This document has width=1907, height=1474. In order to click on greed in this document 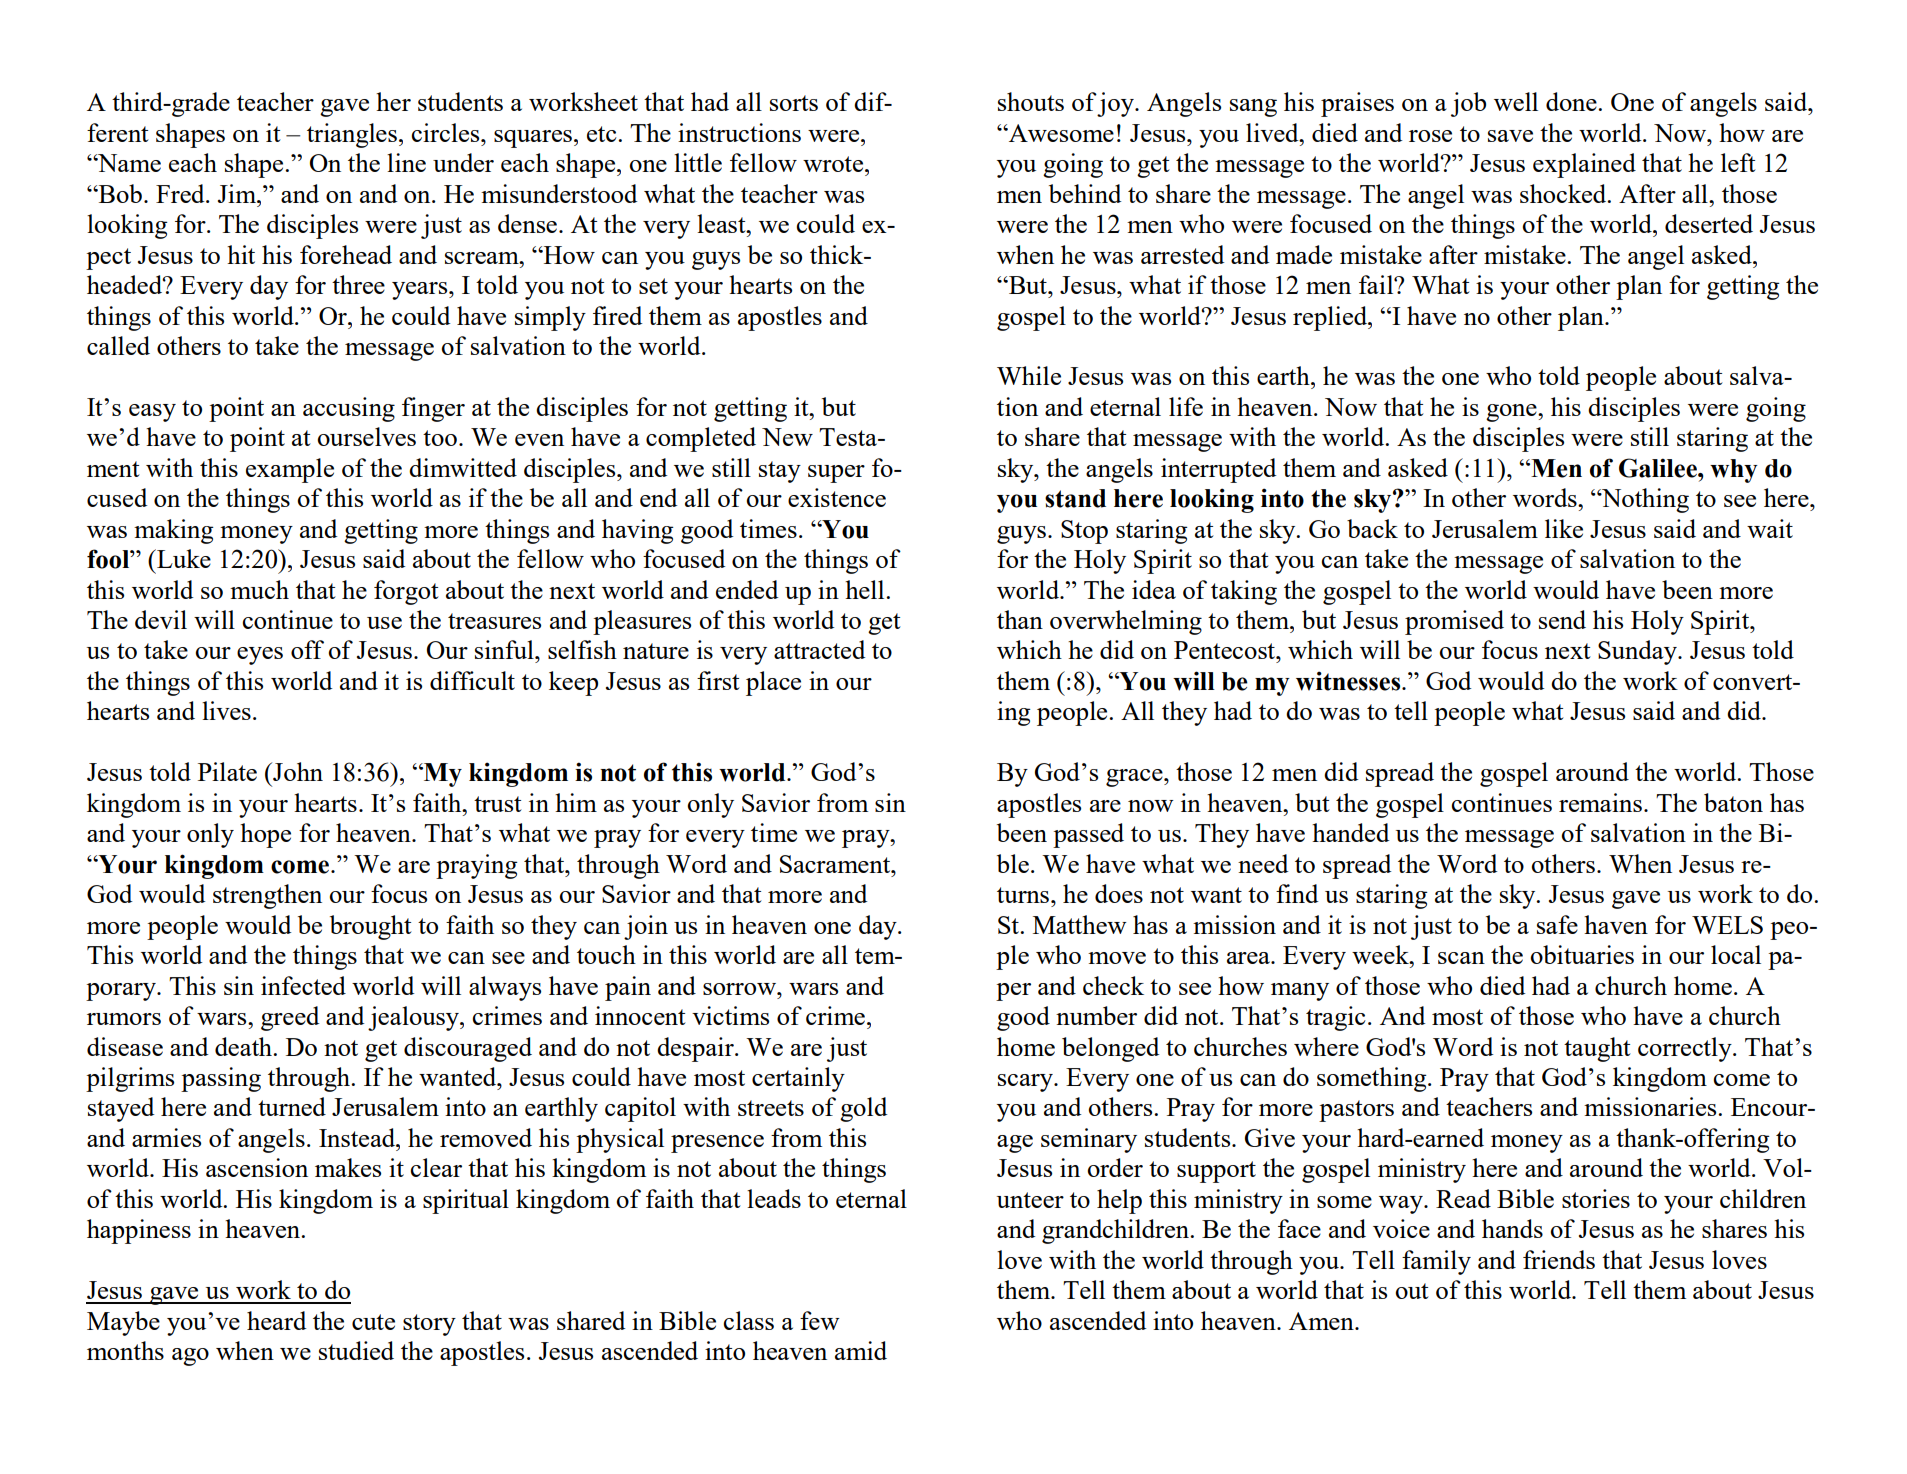, I will do `click(290, 1018)`.
